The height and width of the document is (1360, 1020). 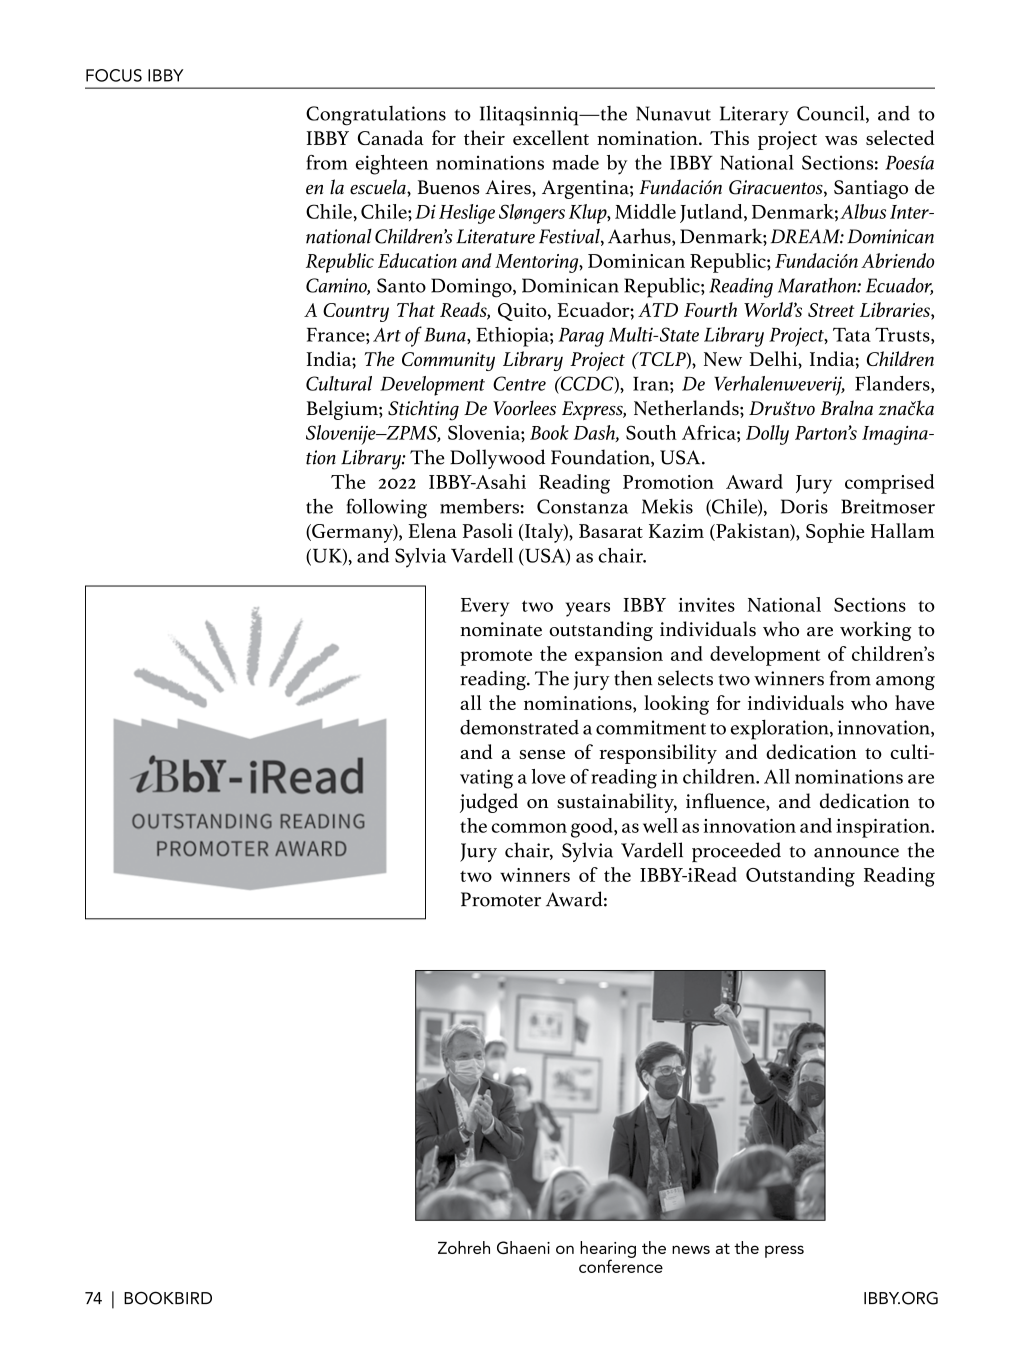 I want to click on Tata, so click(x=852, y=334).
